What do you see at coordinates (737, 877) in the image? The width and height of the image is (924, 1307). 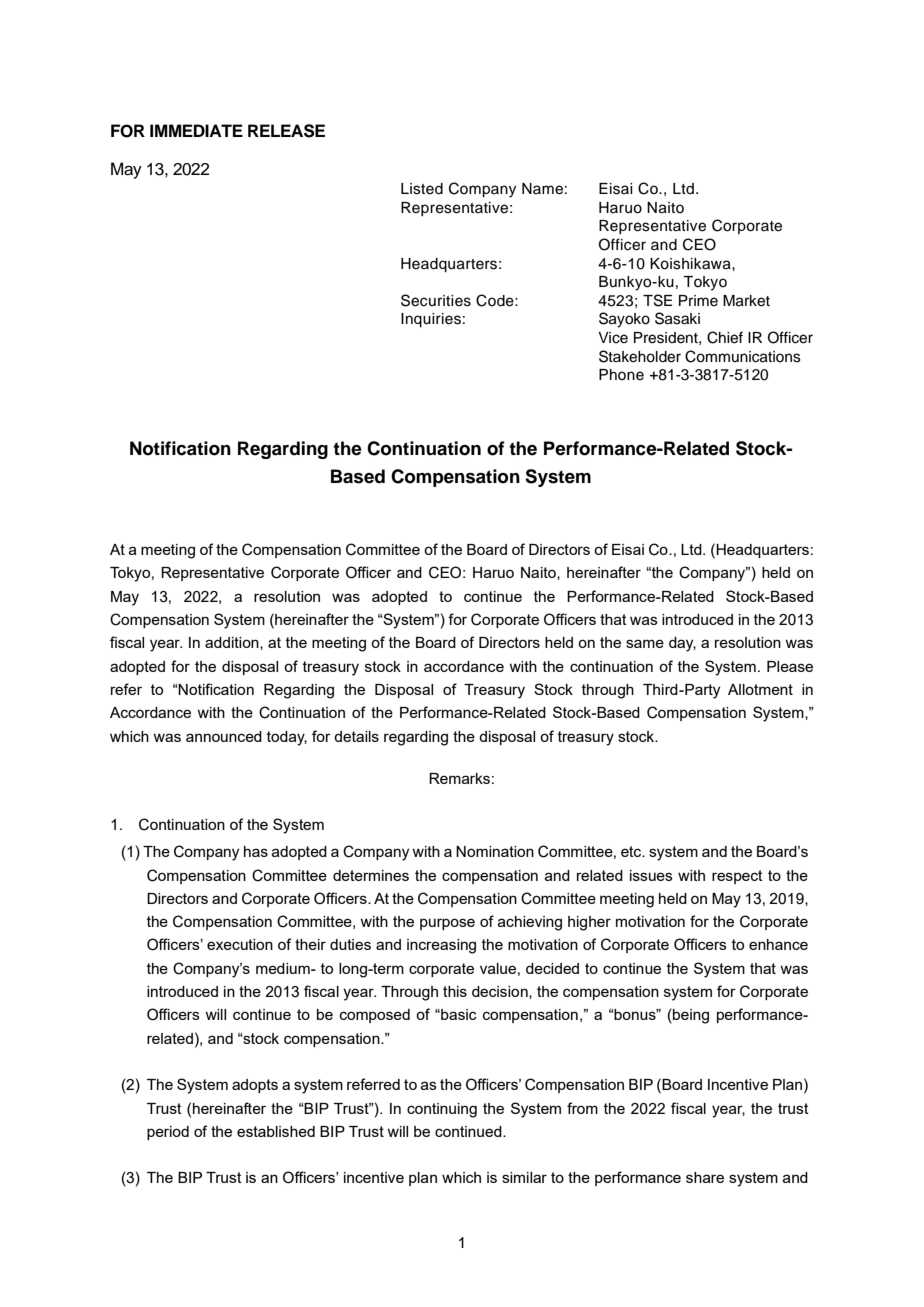 I see `respect` at bounding box center [737, 877].
